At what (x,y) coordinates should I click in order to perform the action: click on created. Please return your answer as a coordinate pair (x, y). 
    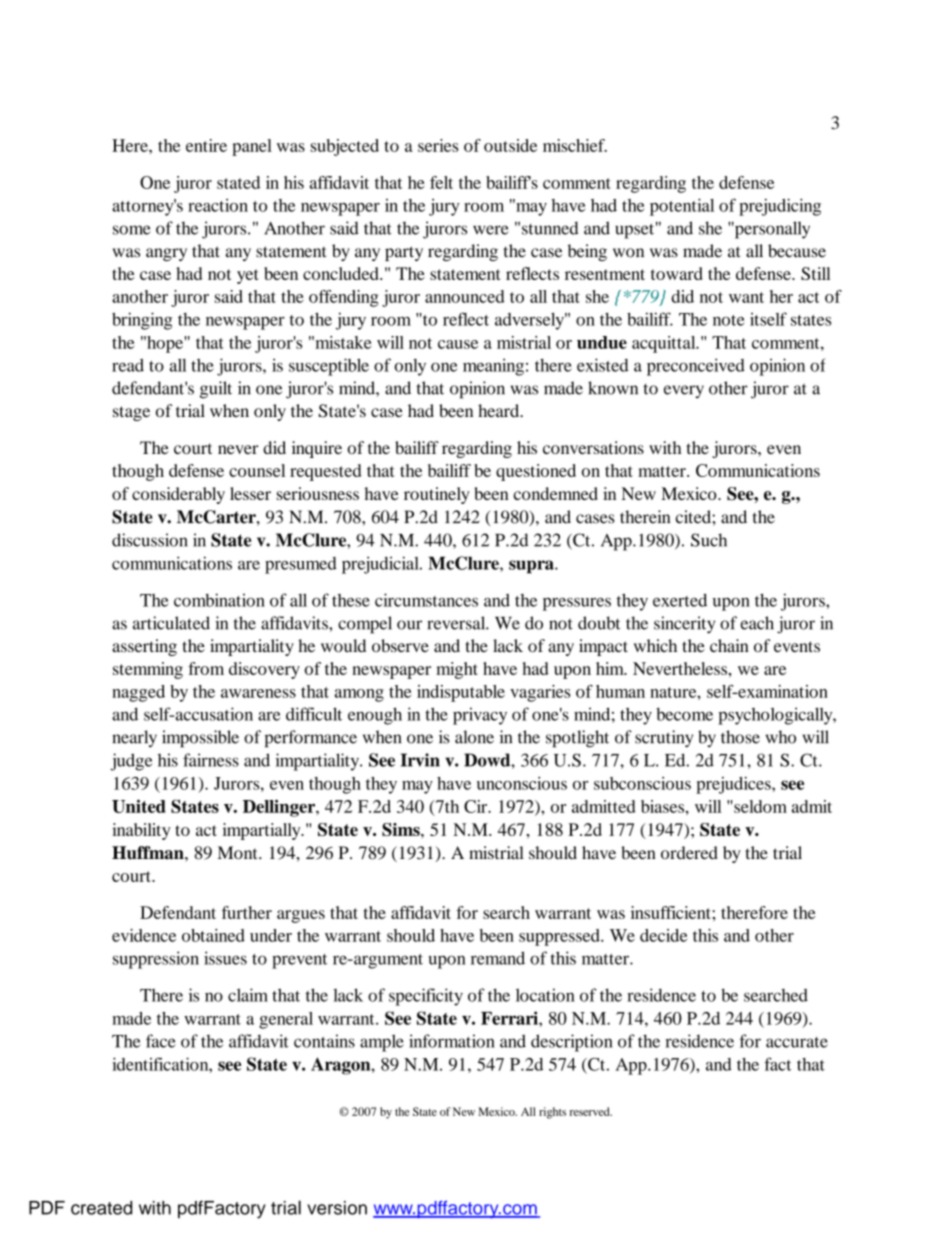
    Looking at the image, I should click on (101, 1208).
